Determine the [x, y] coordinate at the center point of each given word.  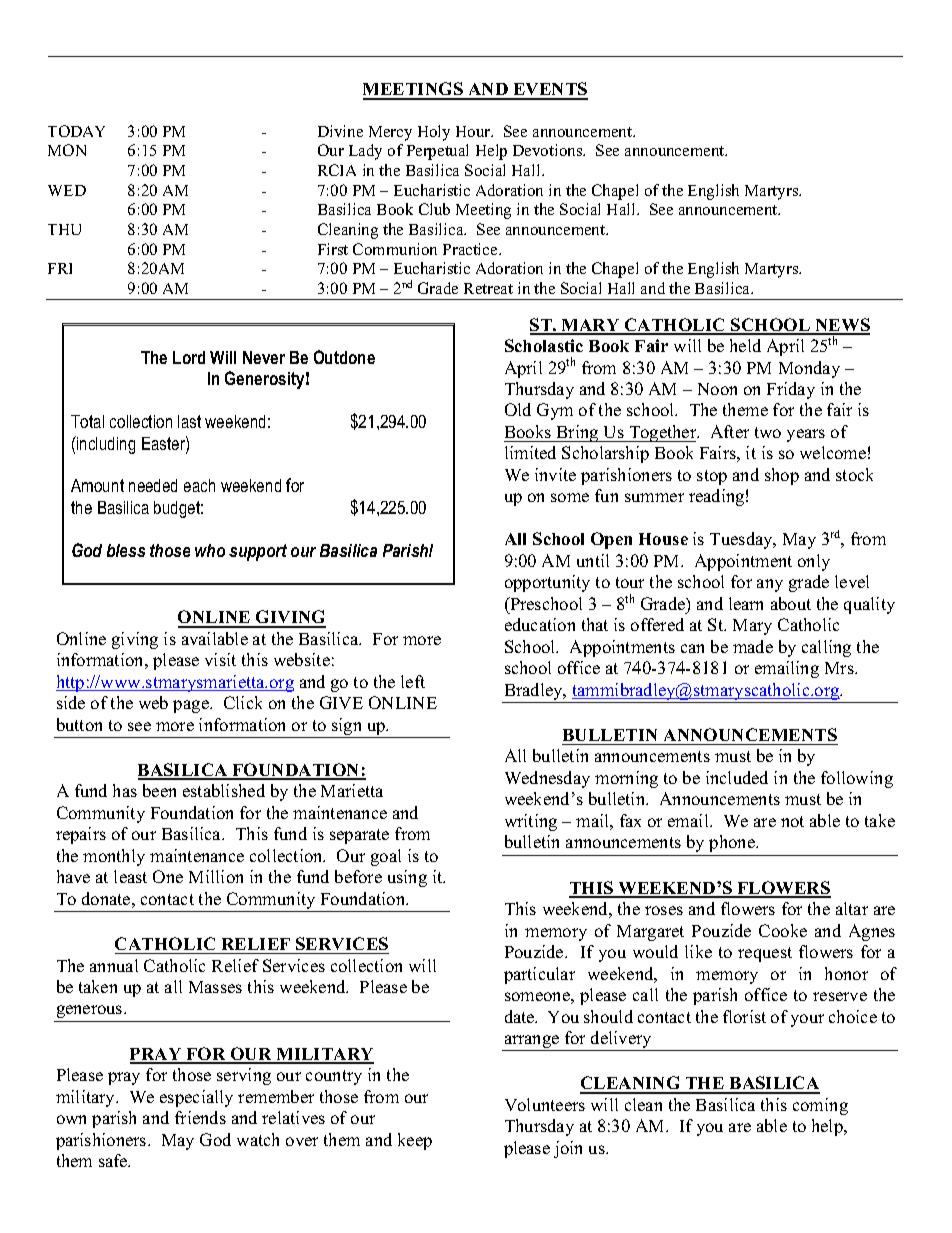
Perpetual [437, 152]
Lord [189, 357]
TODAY [76, 131]
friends [200, 1117]
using [407, 878]
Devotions [549, 150]
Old [518, 409]
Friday [791, 390]
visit [220, 659]
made [753, 646]
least [130, 876]
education [540, 624]
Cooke [783, 930]
